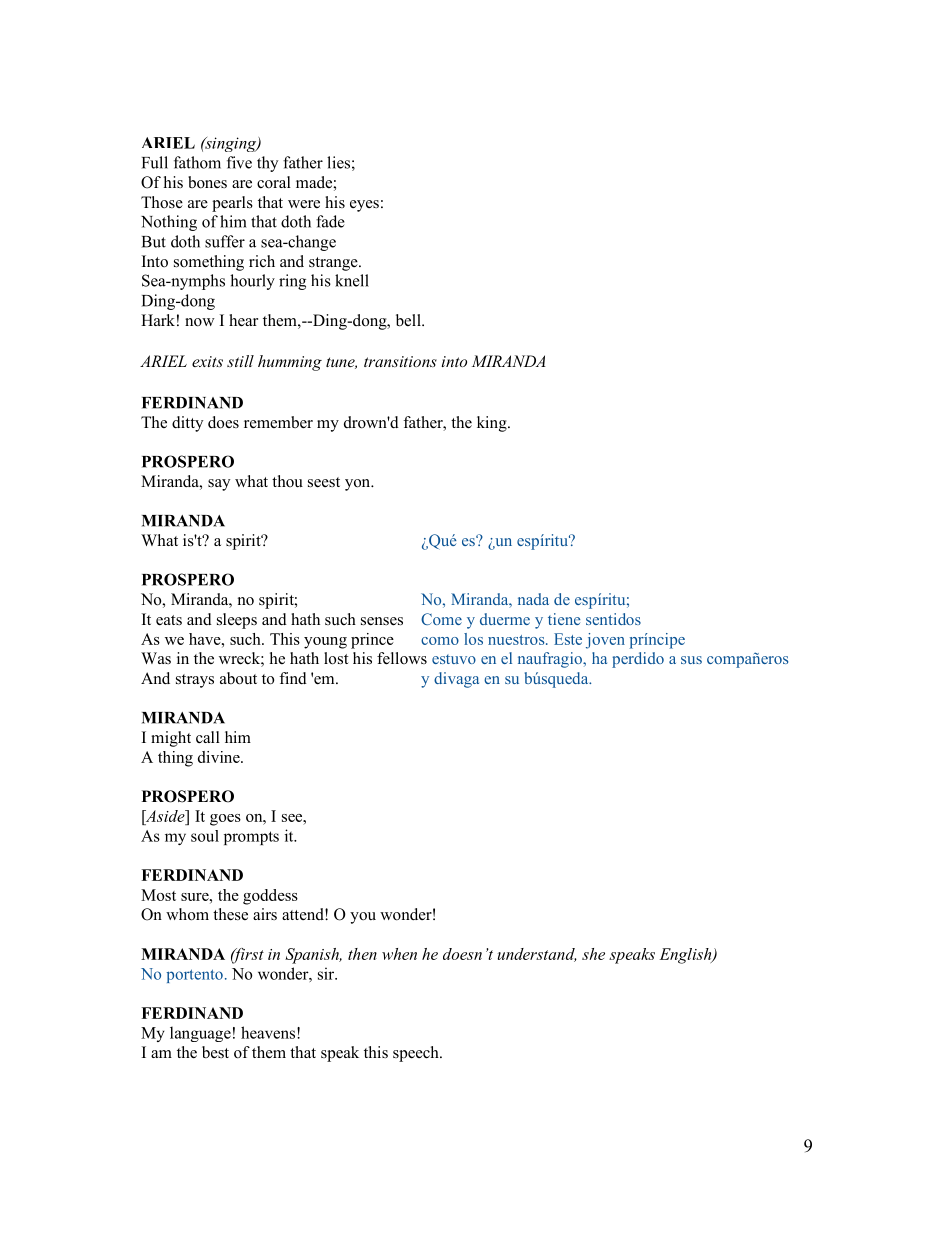 This screenshot has width=952, height=1233. Describe the element at coordinates (200, 1034) in the screenshot. I see `language` at that location.
